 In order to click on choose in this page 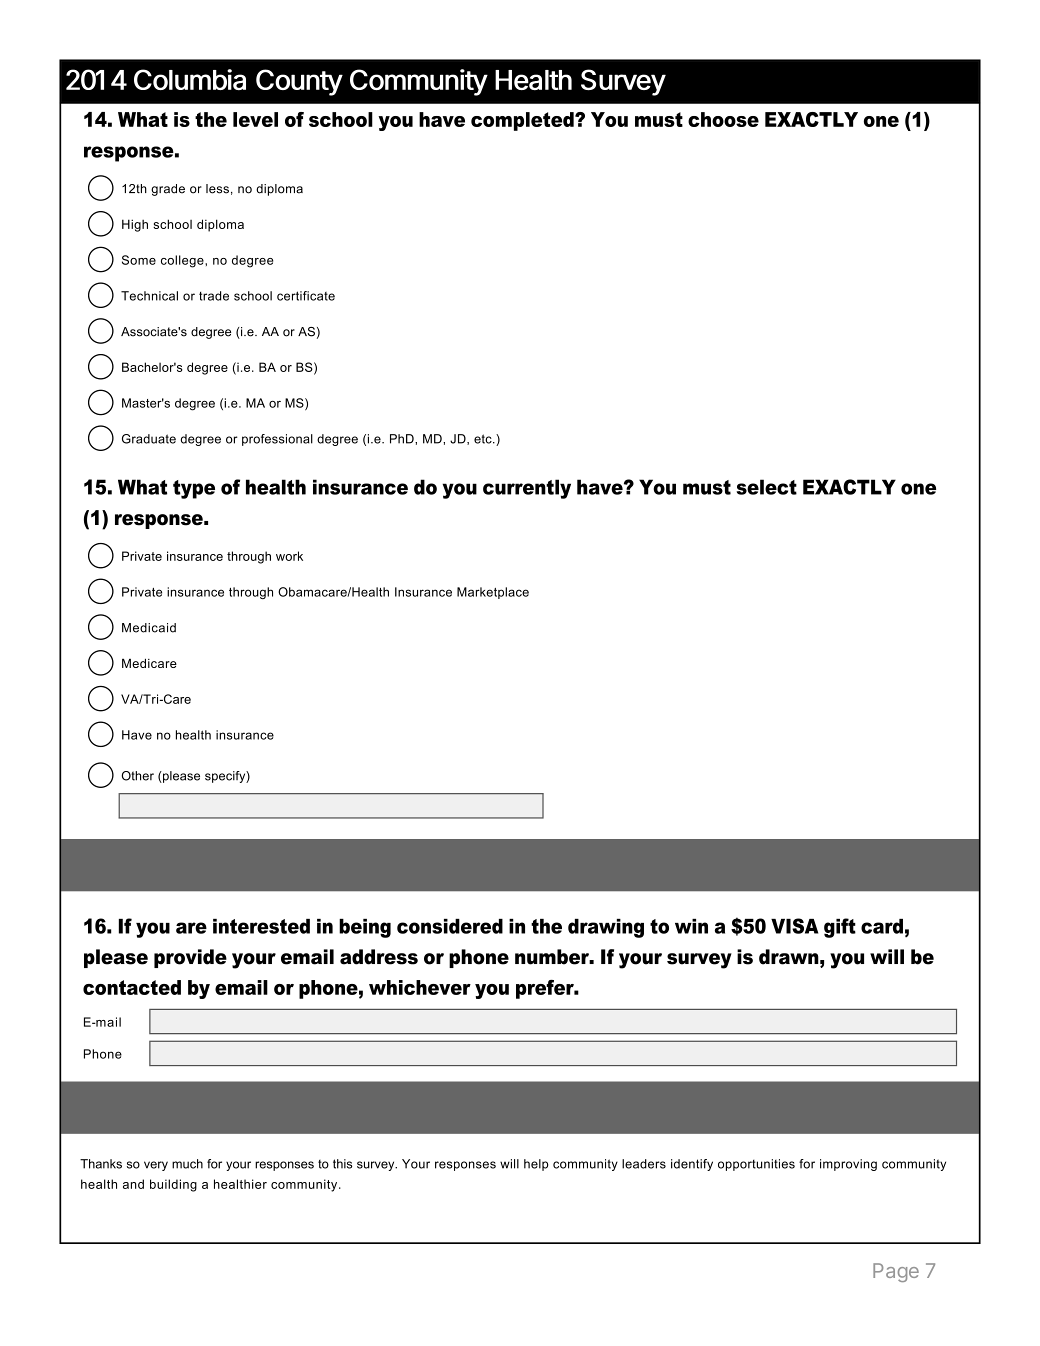, I will do `click(723, 119)`.
